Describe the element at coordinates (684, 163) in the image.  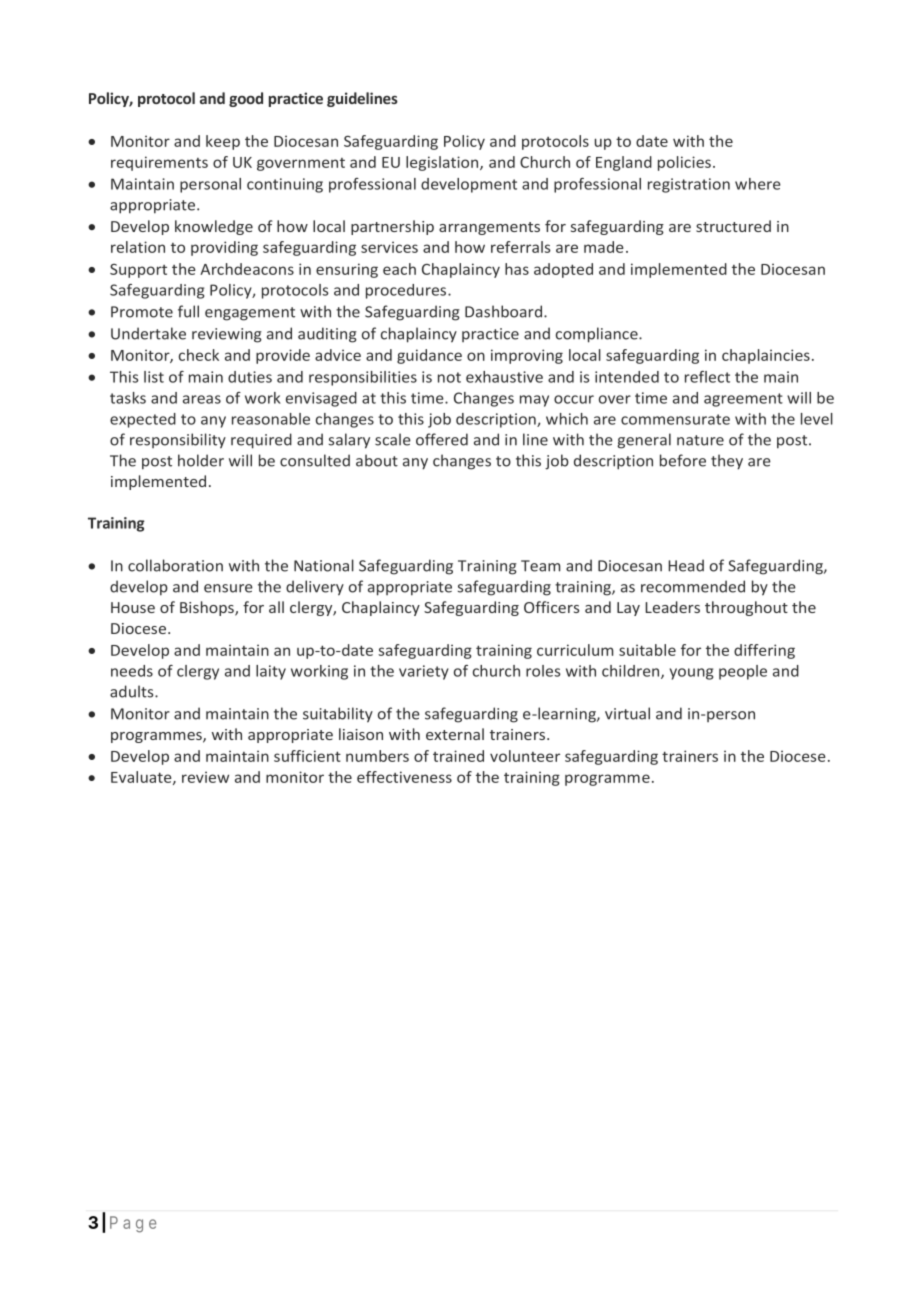
I see `policies` at that location.
